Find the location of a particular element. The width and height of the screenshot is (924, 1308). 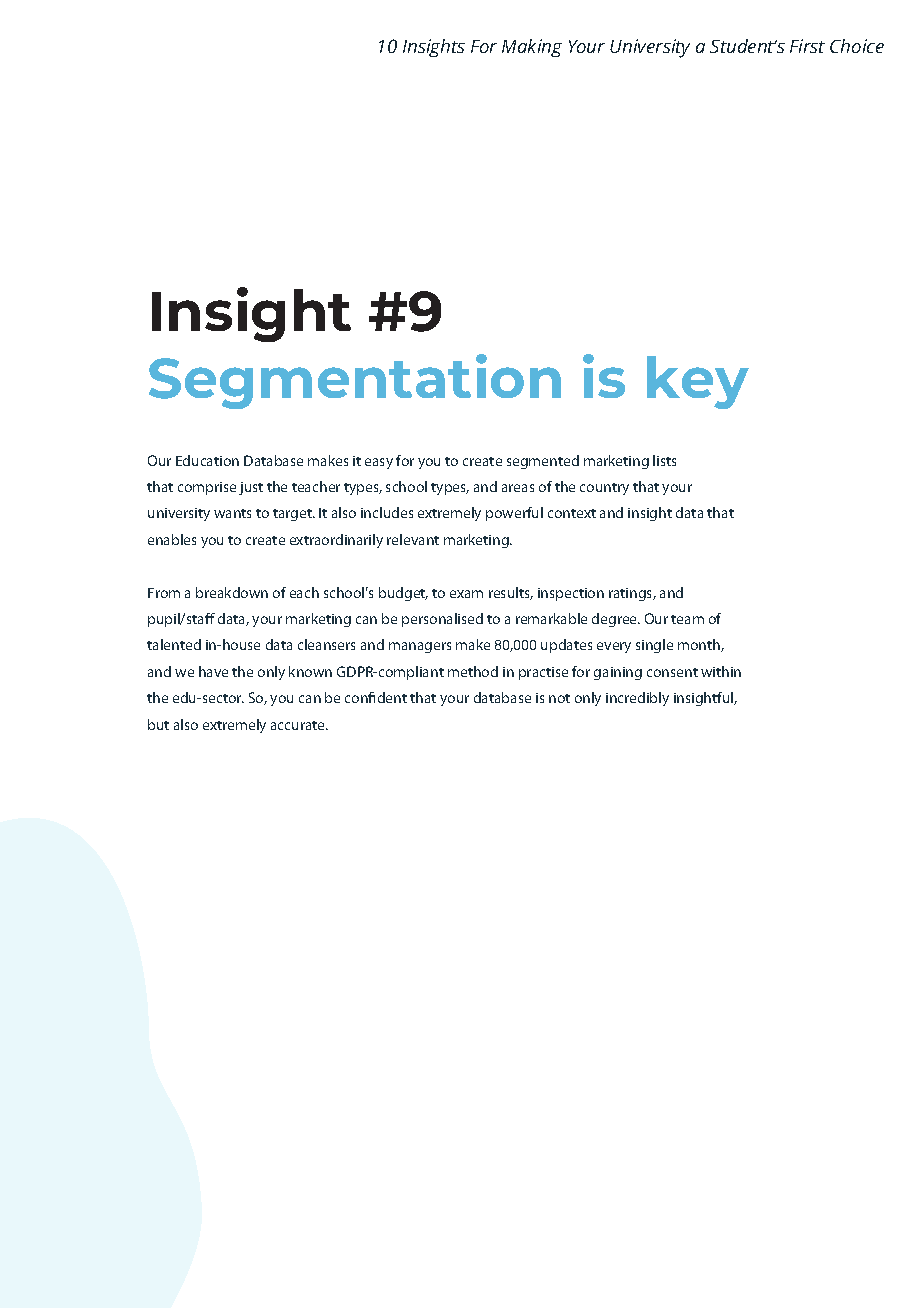

Choice is located at coordinates (857, 46).
